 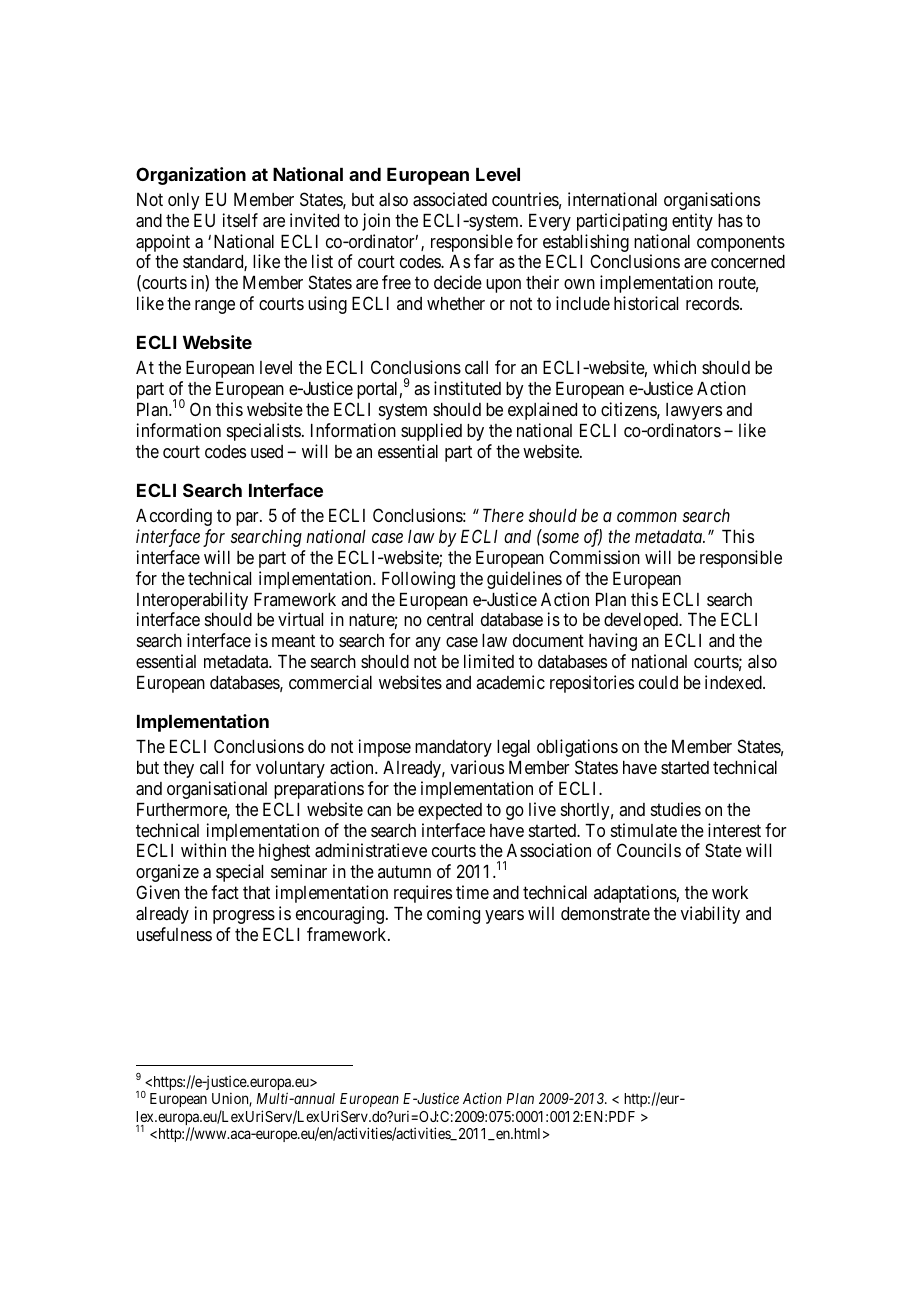 What do you see at coordinates (450, 199) in the screenshot?
I see `associated` at bounding box center [450, 199].
